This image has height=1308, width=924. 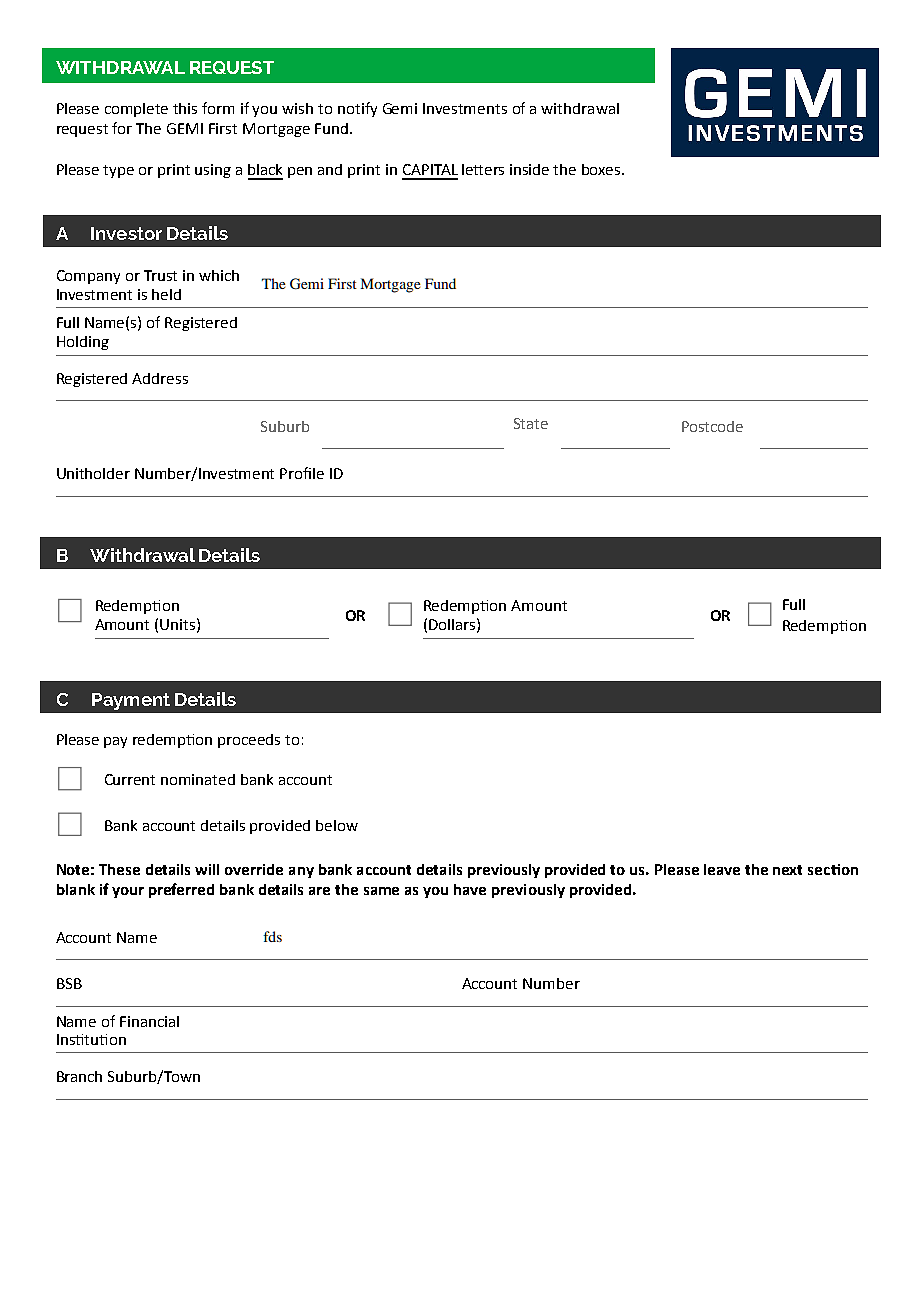 I want to click on State, so click(x=531, y=423).
